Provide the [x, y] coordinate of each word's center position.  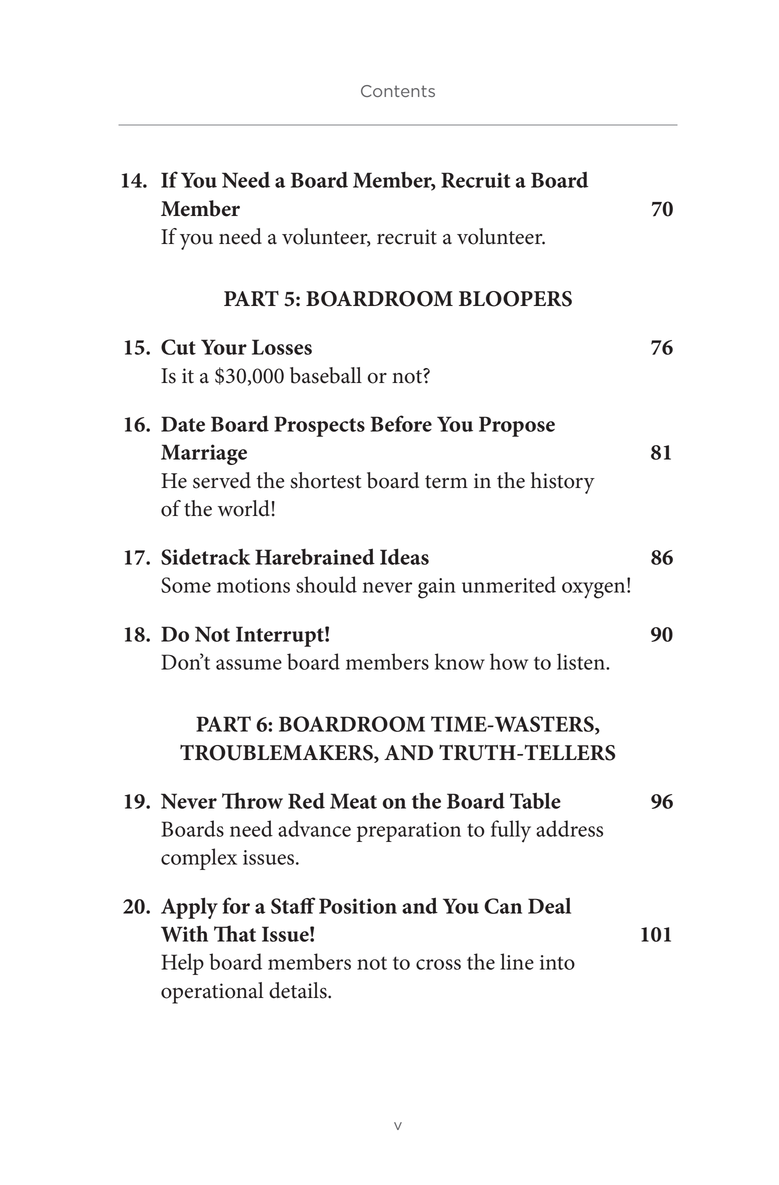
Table [535, 800]
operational [212, 993]
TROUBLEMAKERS [277, 754]
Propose [517, 426]
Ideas [404, 556]
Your [224, 347]
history [563, 483]
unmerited [509, 584]
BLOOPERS [515, 299]
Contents [398, 91]
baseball [326, 375]
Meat [353, 801]
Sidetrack [205, 556]
